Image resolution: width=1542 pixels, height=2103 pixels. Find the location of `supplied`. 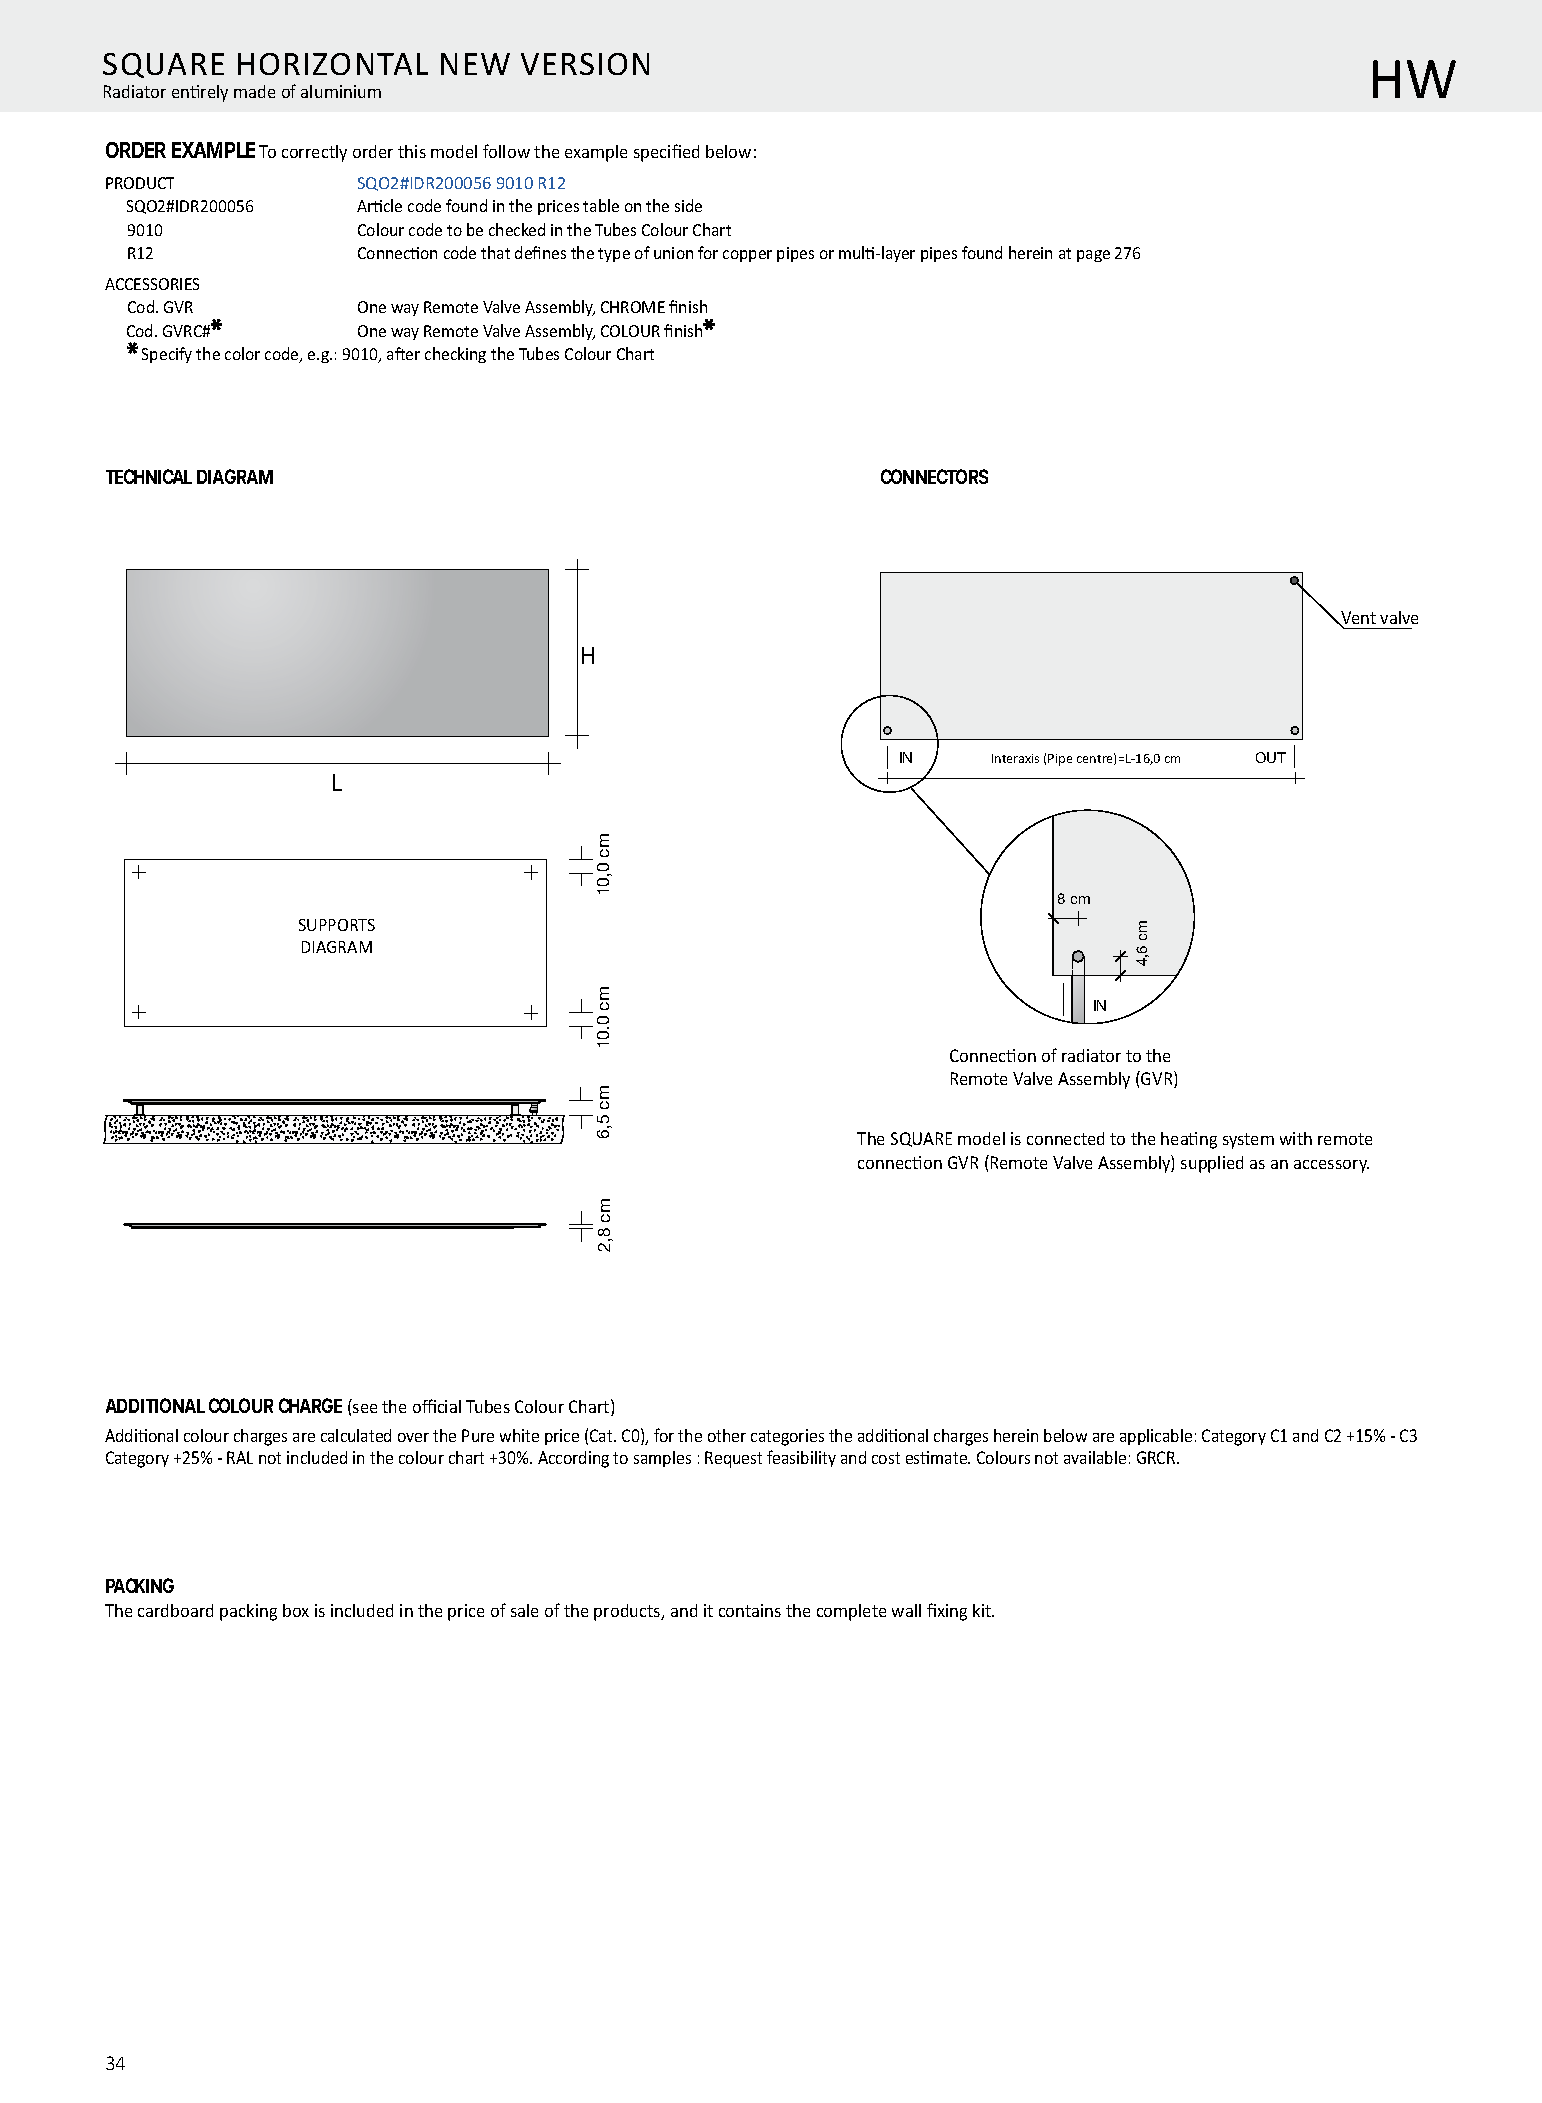

supplied is located at coordinates (1212, 1164).
